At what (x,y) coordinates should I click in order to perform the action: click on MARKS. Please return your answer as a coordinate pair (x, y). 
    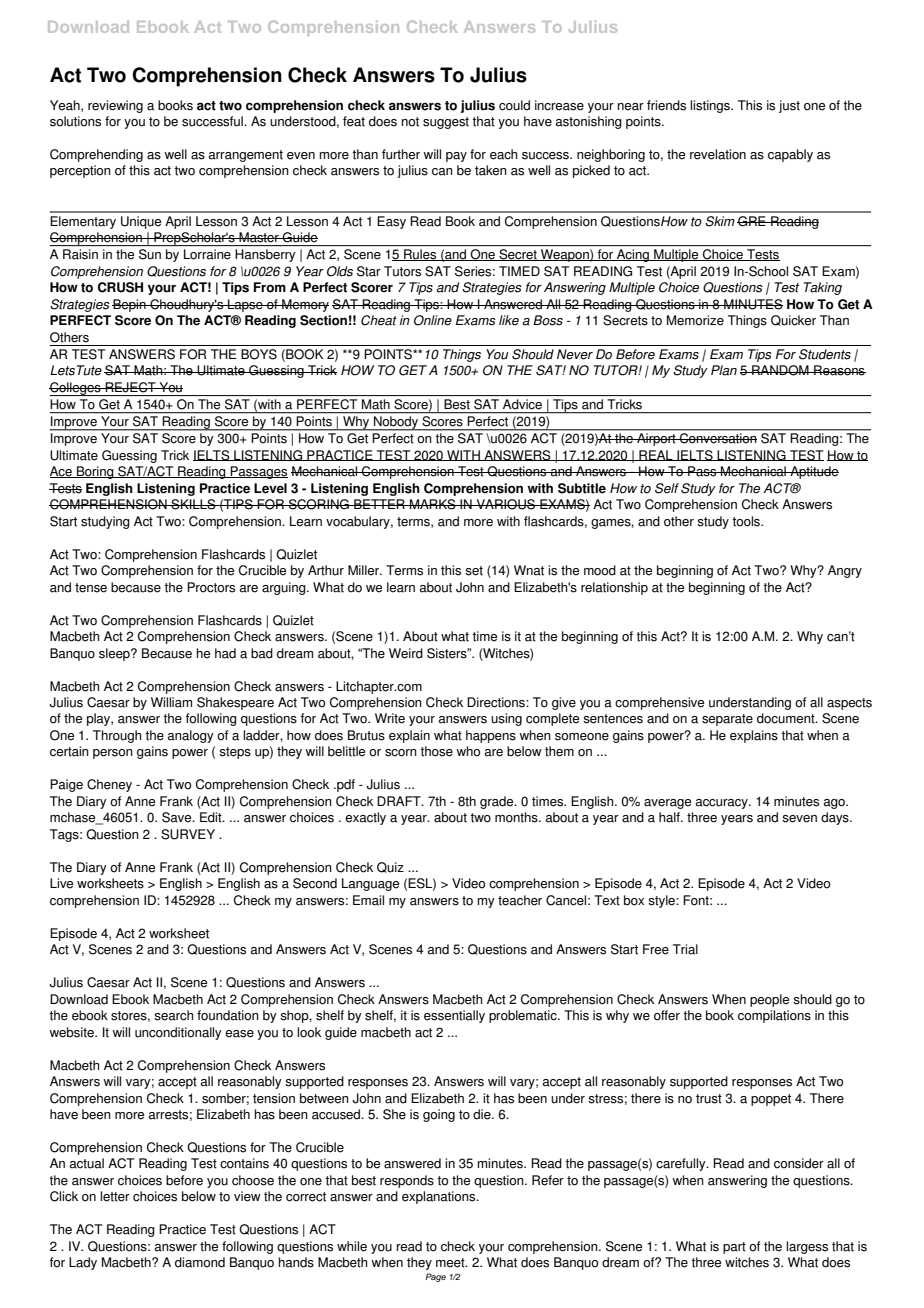
    Looking at the image, I should click on (433, 504).
